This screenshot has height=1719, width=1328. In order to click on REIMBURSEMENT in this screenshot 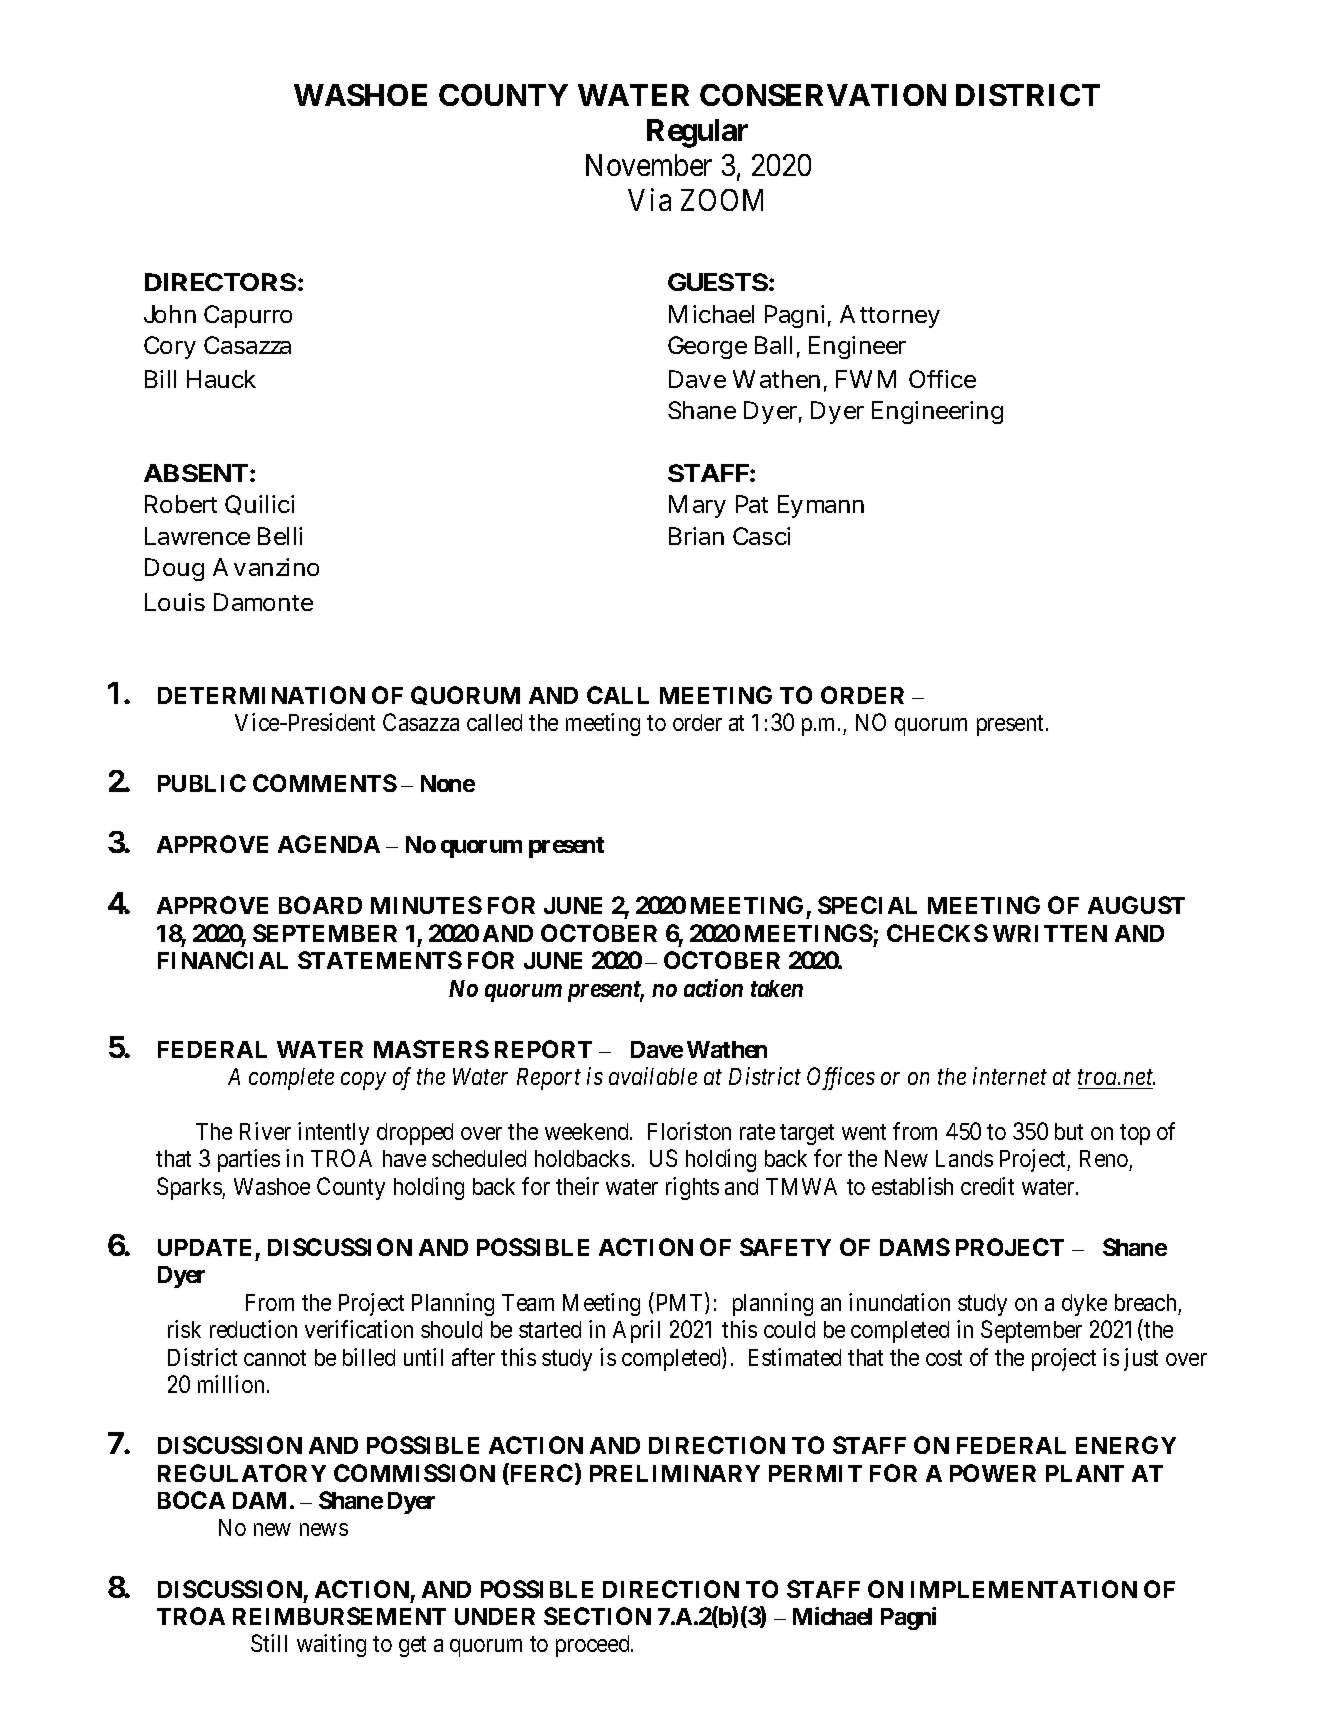, I will do `click(339, 1616)`.
